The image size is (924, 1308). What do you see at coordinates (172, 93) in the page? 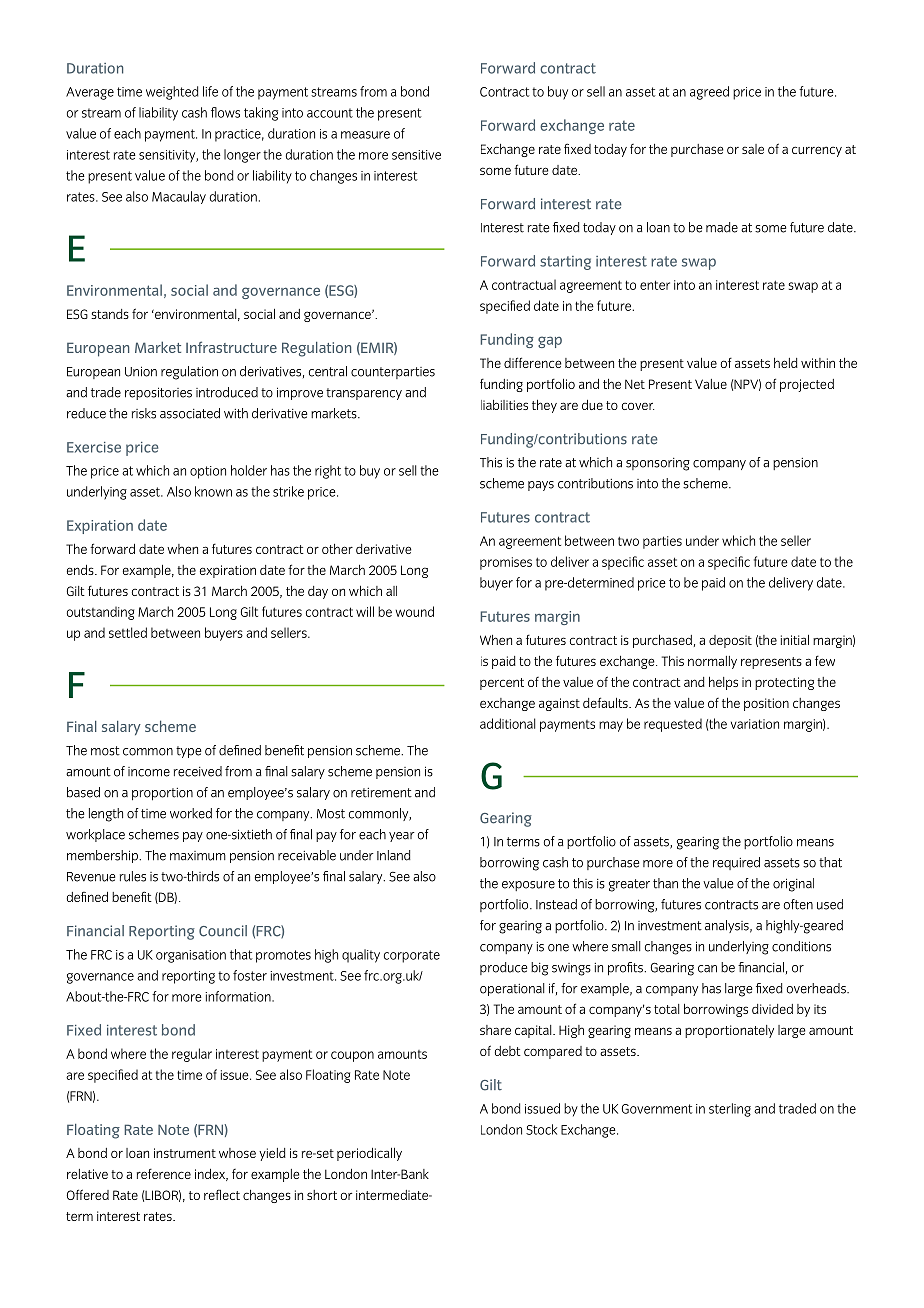
I see `weighted` at bounding box center [172, 93].
